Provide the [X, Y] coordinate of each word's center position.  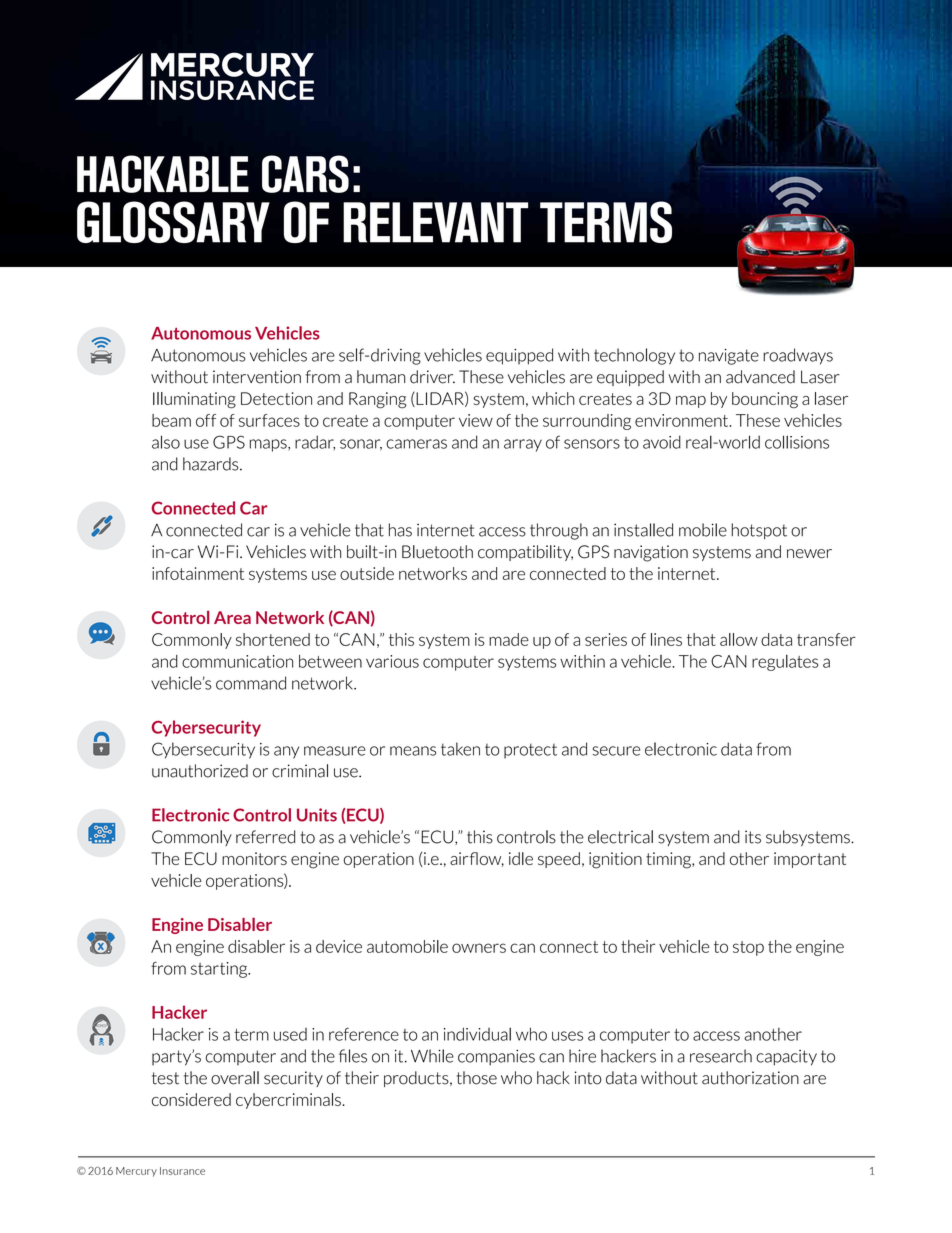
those [477, 1078]
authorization [750, 1078]
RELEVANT [435, 222]
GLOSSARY [173, 222]
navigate [729, 357]
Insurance [182, 1171]
